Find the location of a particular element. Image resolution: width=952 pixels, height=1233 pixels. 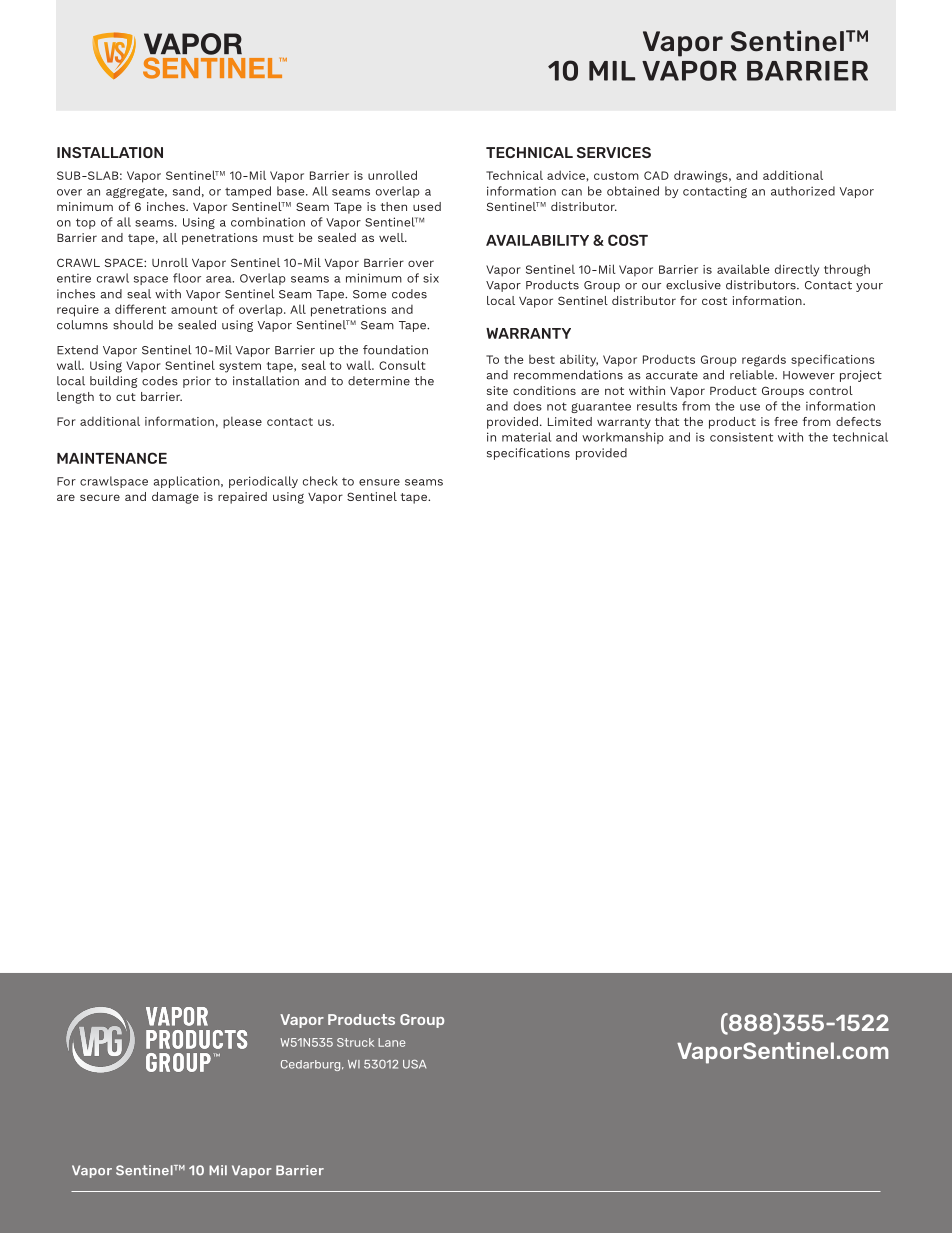

Lane is located at coordinates (391, 1042).
